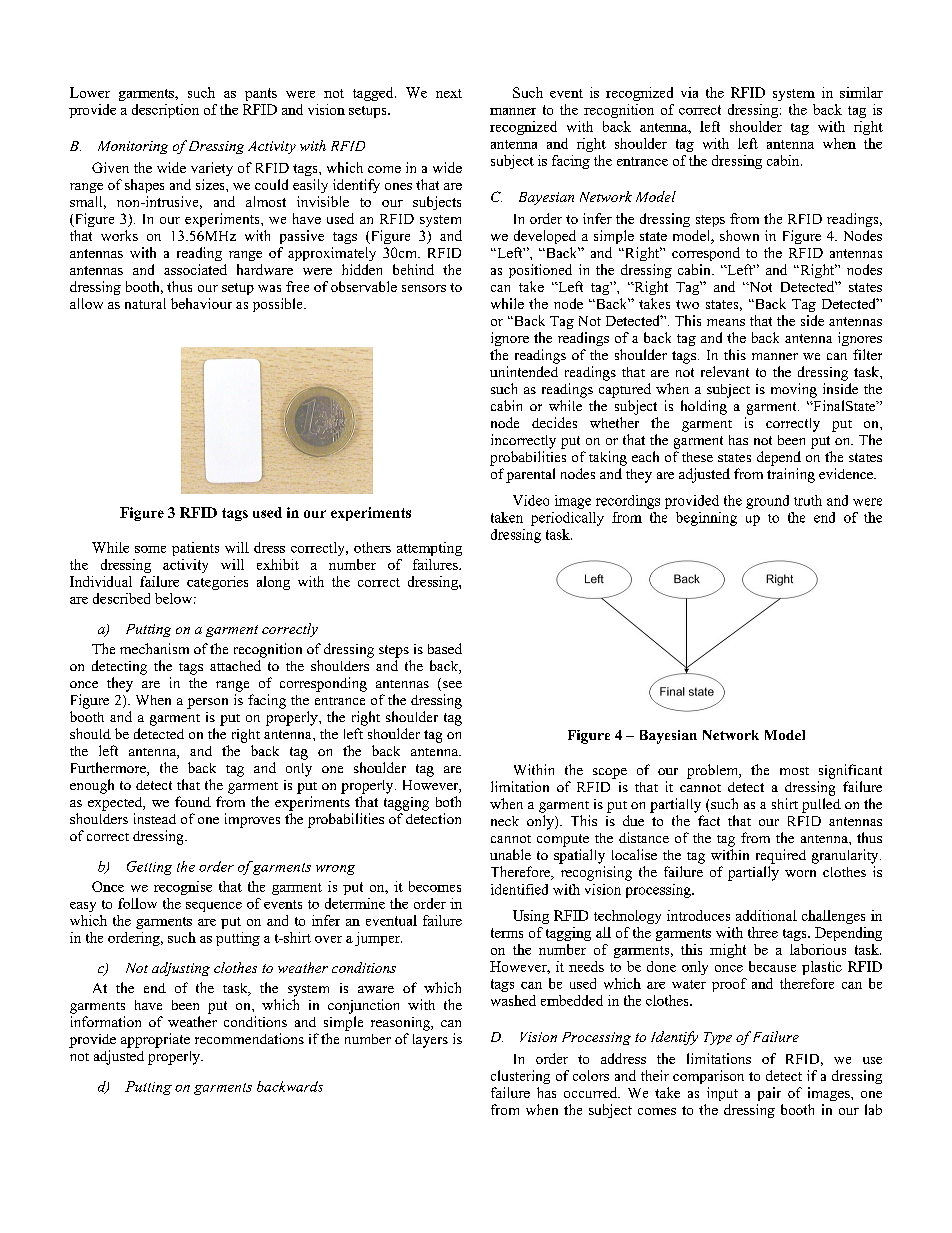  What do you see at coordinates (429, 549) in the document?
I see `attempting` at bounding box center [429, 549].
